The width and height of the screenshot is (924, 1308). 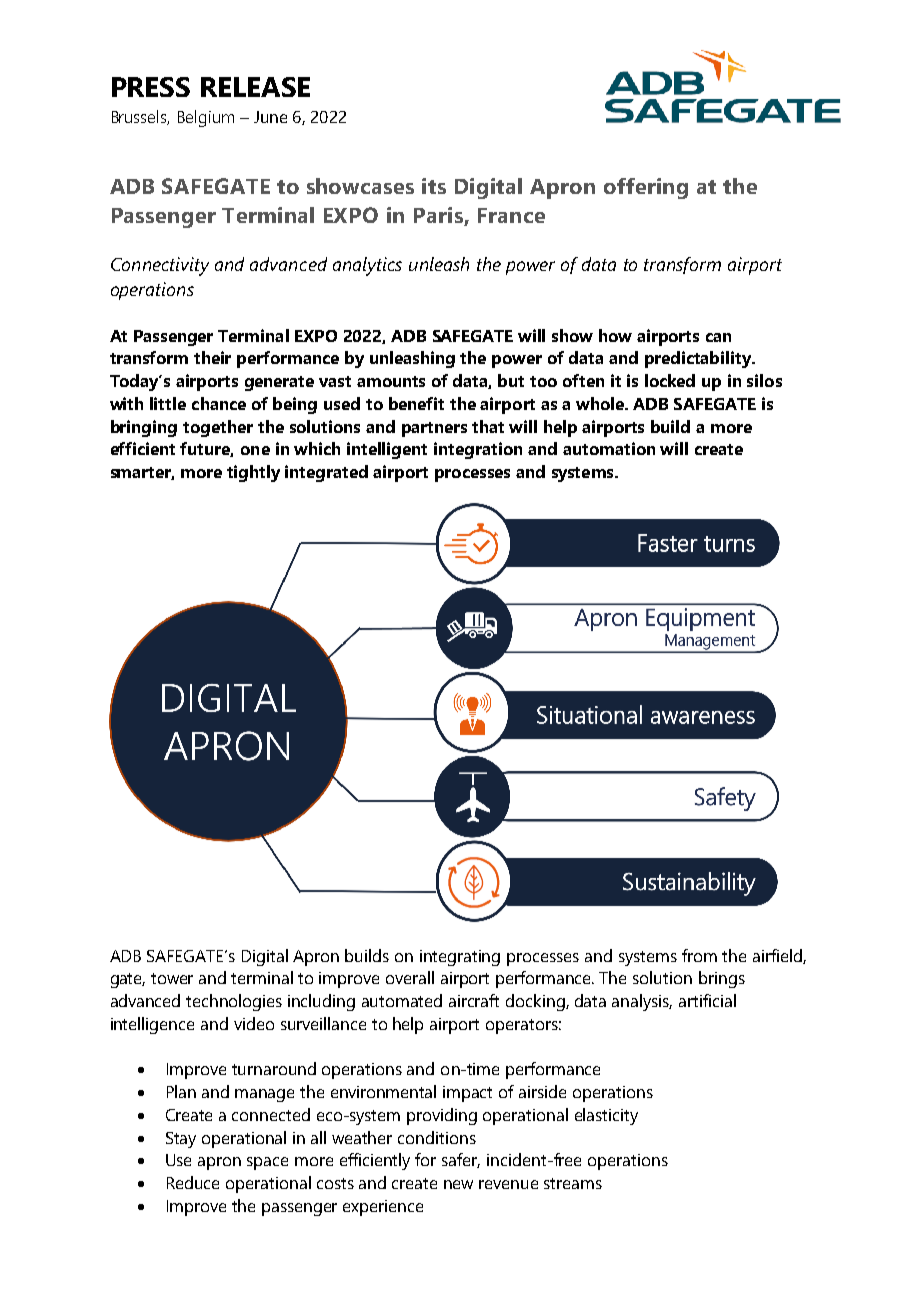 I want to click on Belgium, so click(x=206, y=118).
